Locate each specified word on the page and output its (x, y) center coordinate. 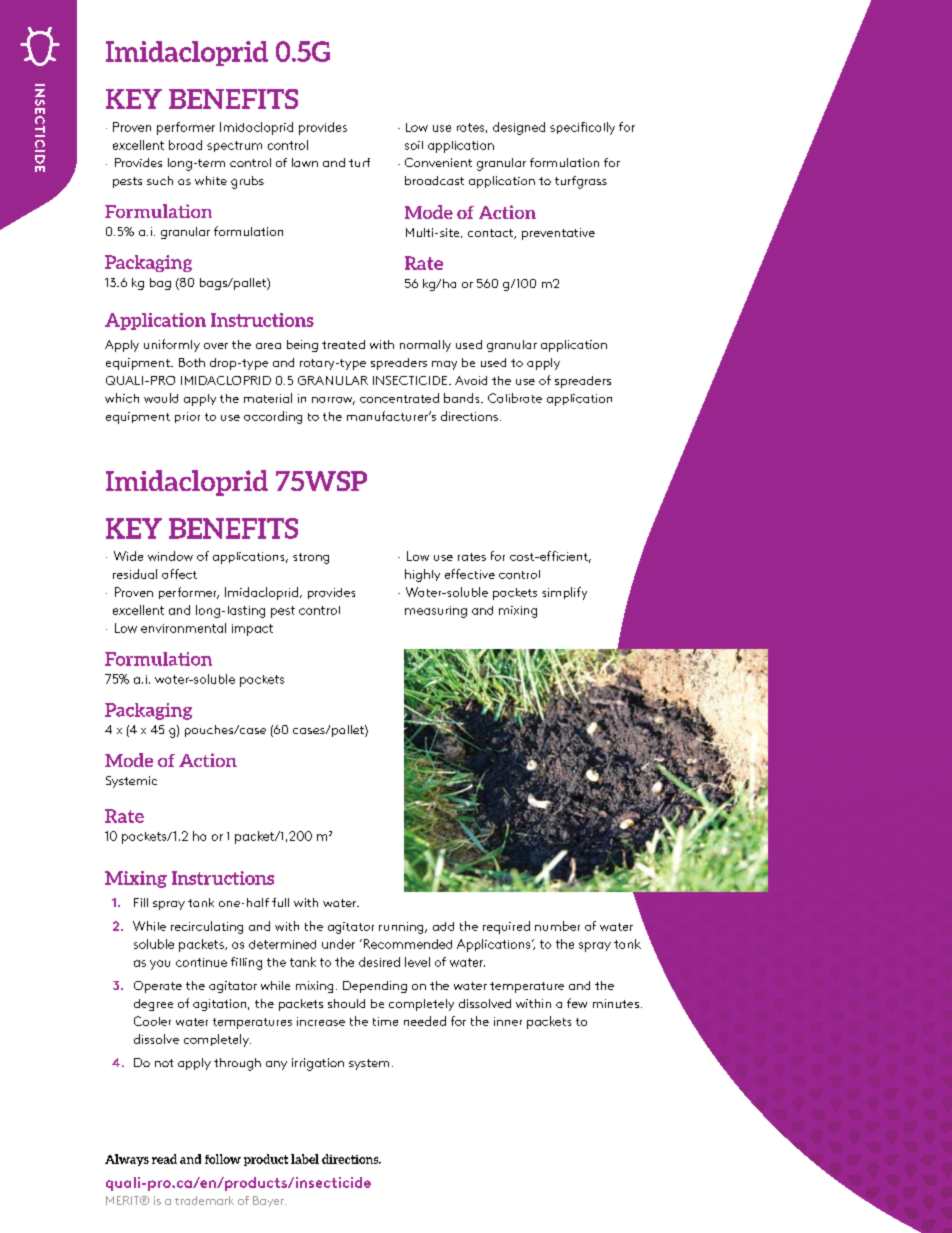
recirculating (207, 927)
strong (311, 558)
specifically (582, 128)
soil (414, 145)
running (402, 928)
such (160, 180)
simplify (564, 593)
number (557, 926)
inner (508, 1021)
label (305, 1159)
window (170, 556)
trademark (204, 1200)
